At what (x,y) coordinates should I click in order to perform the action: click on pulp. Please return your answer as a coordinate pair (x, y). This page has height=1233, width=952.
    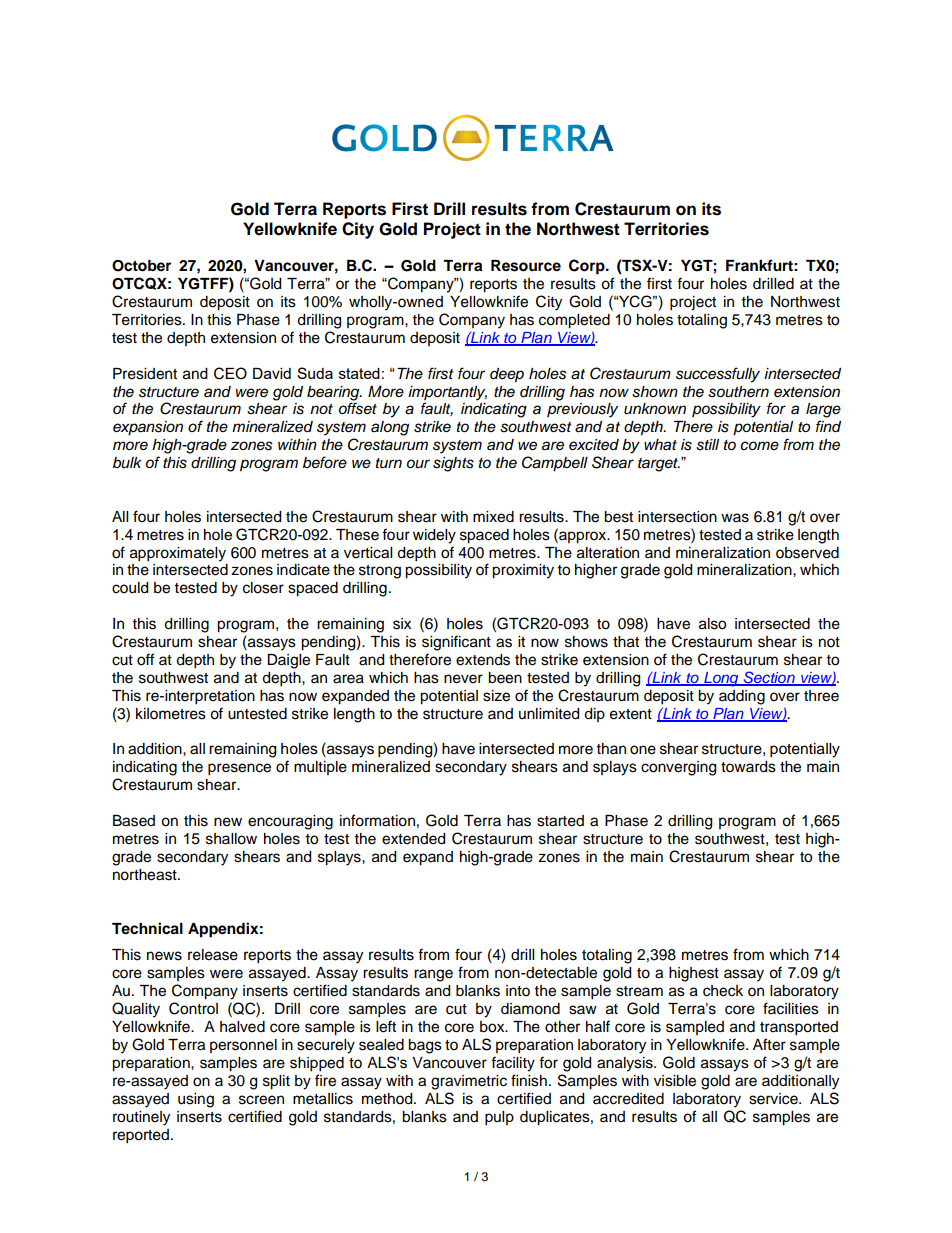
    Looking at the image, I should click on (499, 1118).
